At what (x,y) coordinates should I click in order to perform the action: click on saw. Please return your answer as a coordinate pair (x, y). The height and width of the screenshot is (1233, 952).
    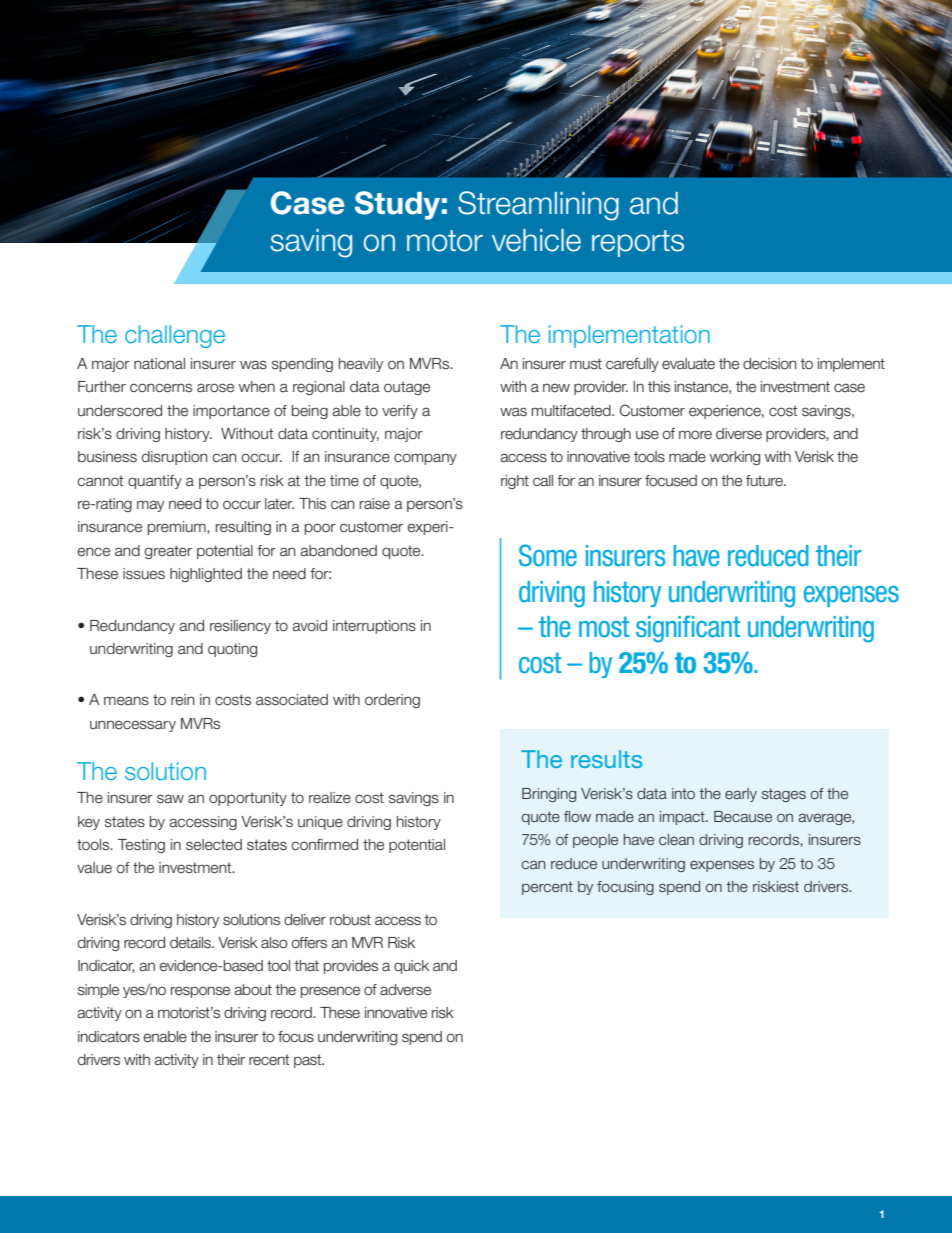
    Looking at the image, I should click on (170, 799).
